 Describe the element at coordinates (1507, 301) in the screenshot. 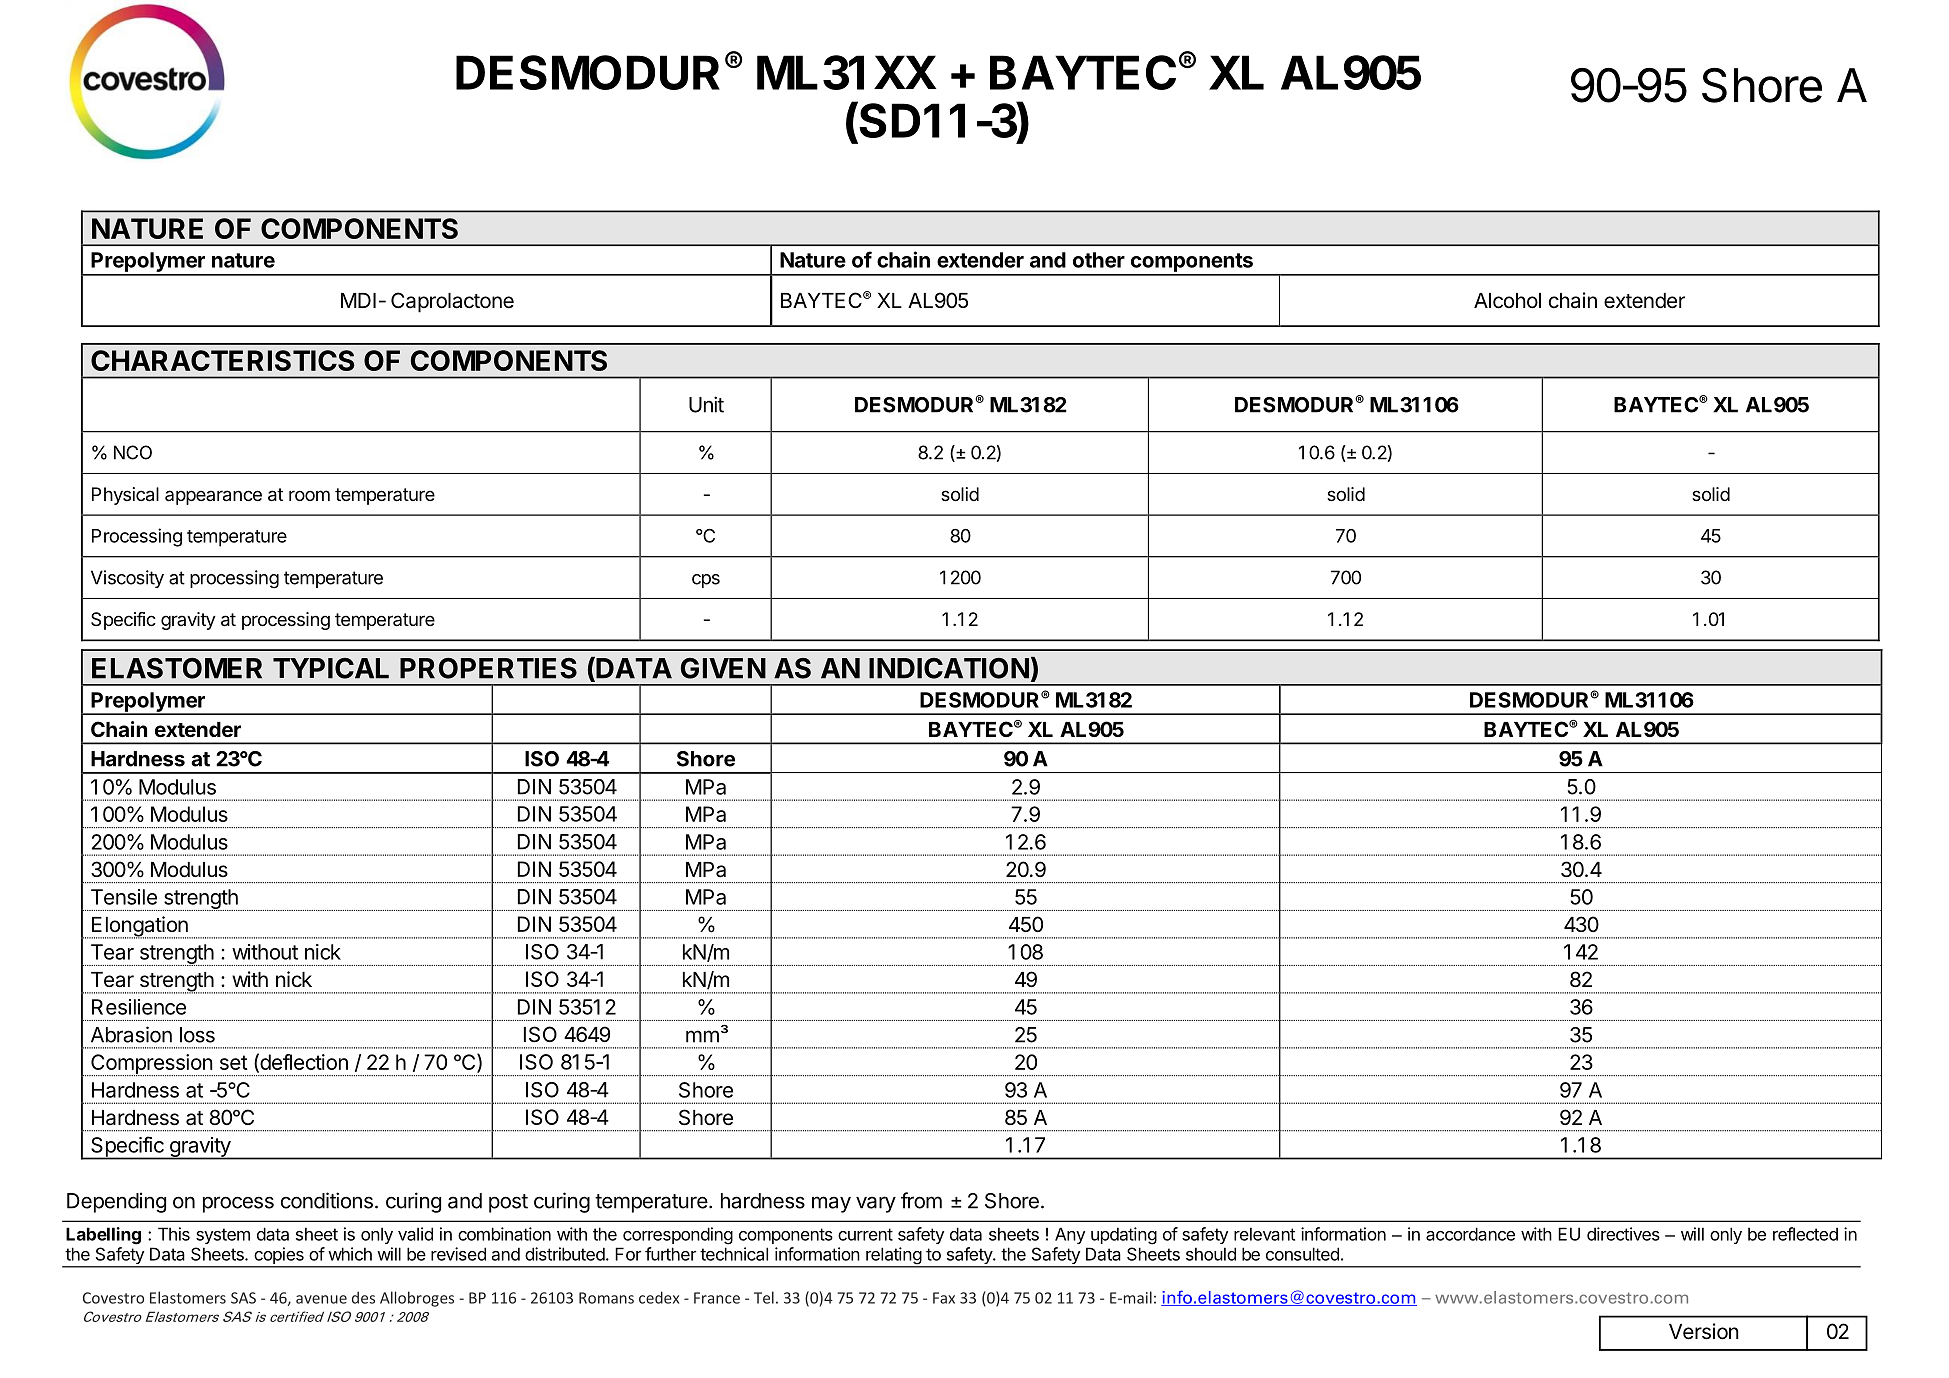

I see `Alcohol` at that location.
